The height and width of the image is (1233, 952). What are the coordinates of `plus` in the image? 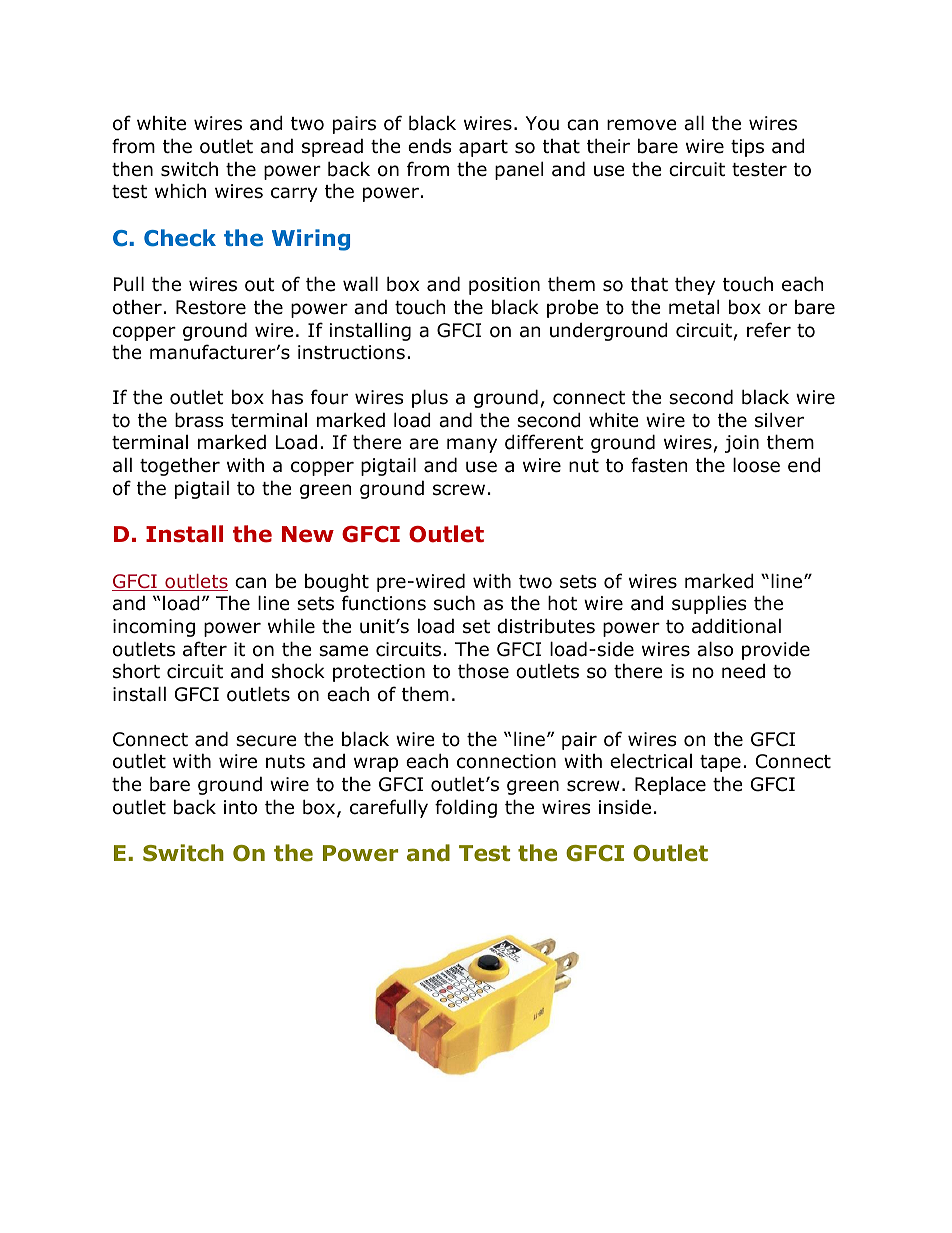 It's located at (430, 398).
